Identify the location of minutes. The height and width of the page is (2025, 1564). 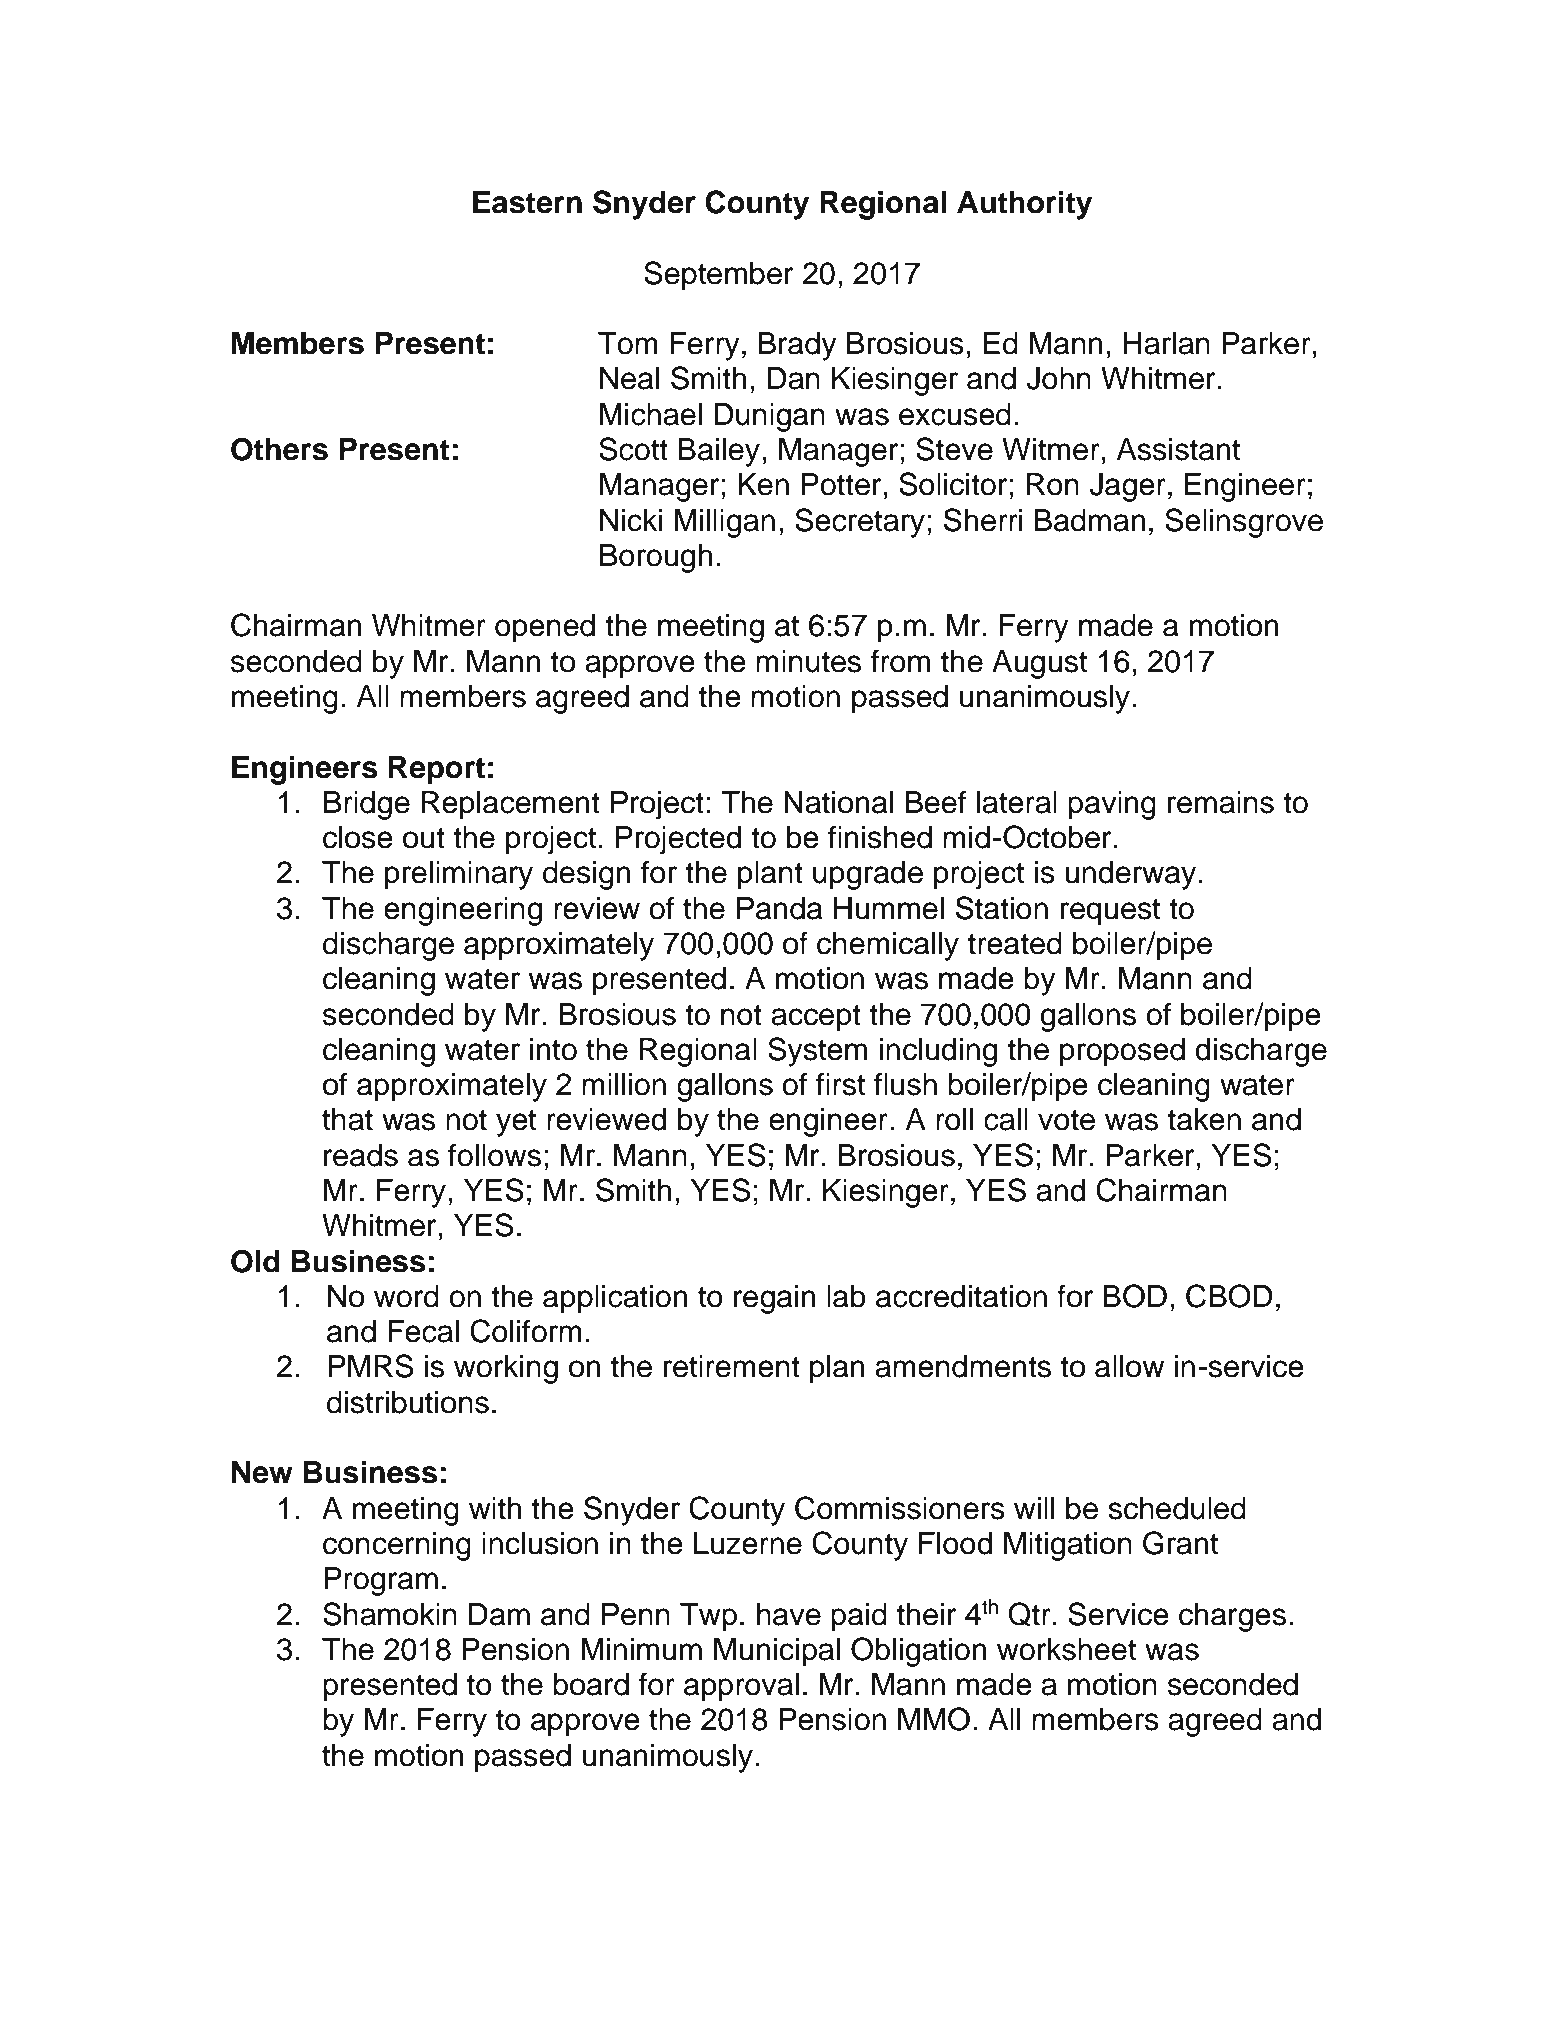
(808, 661).
